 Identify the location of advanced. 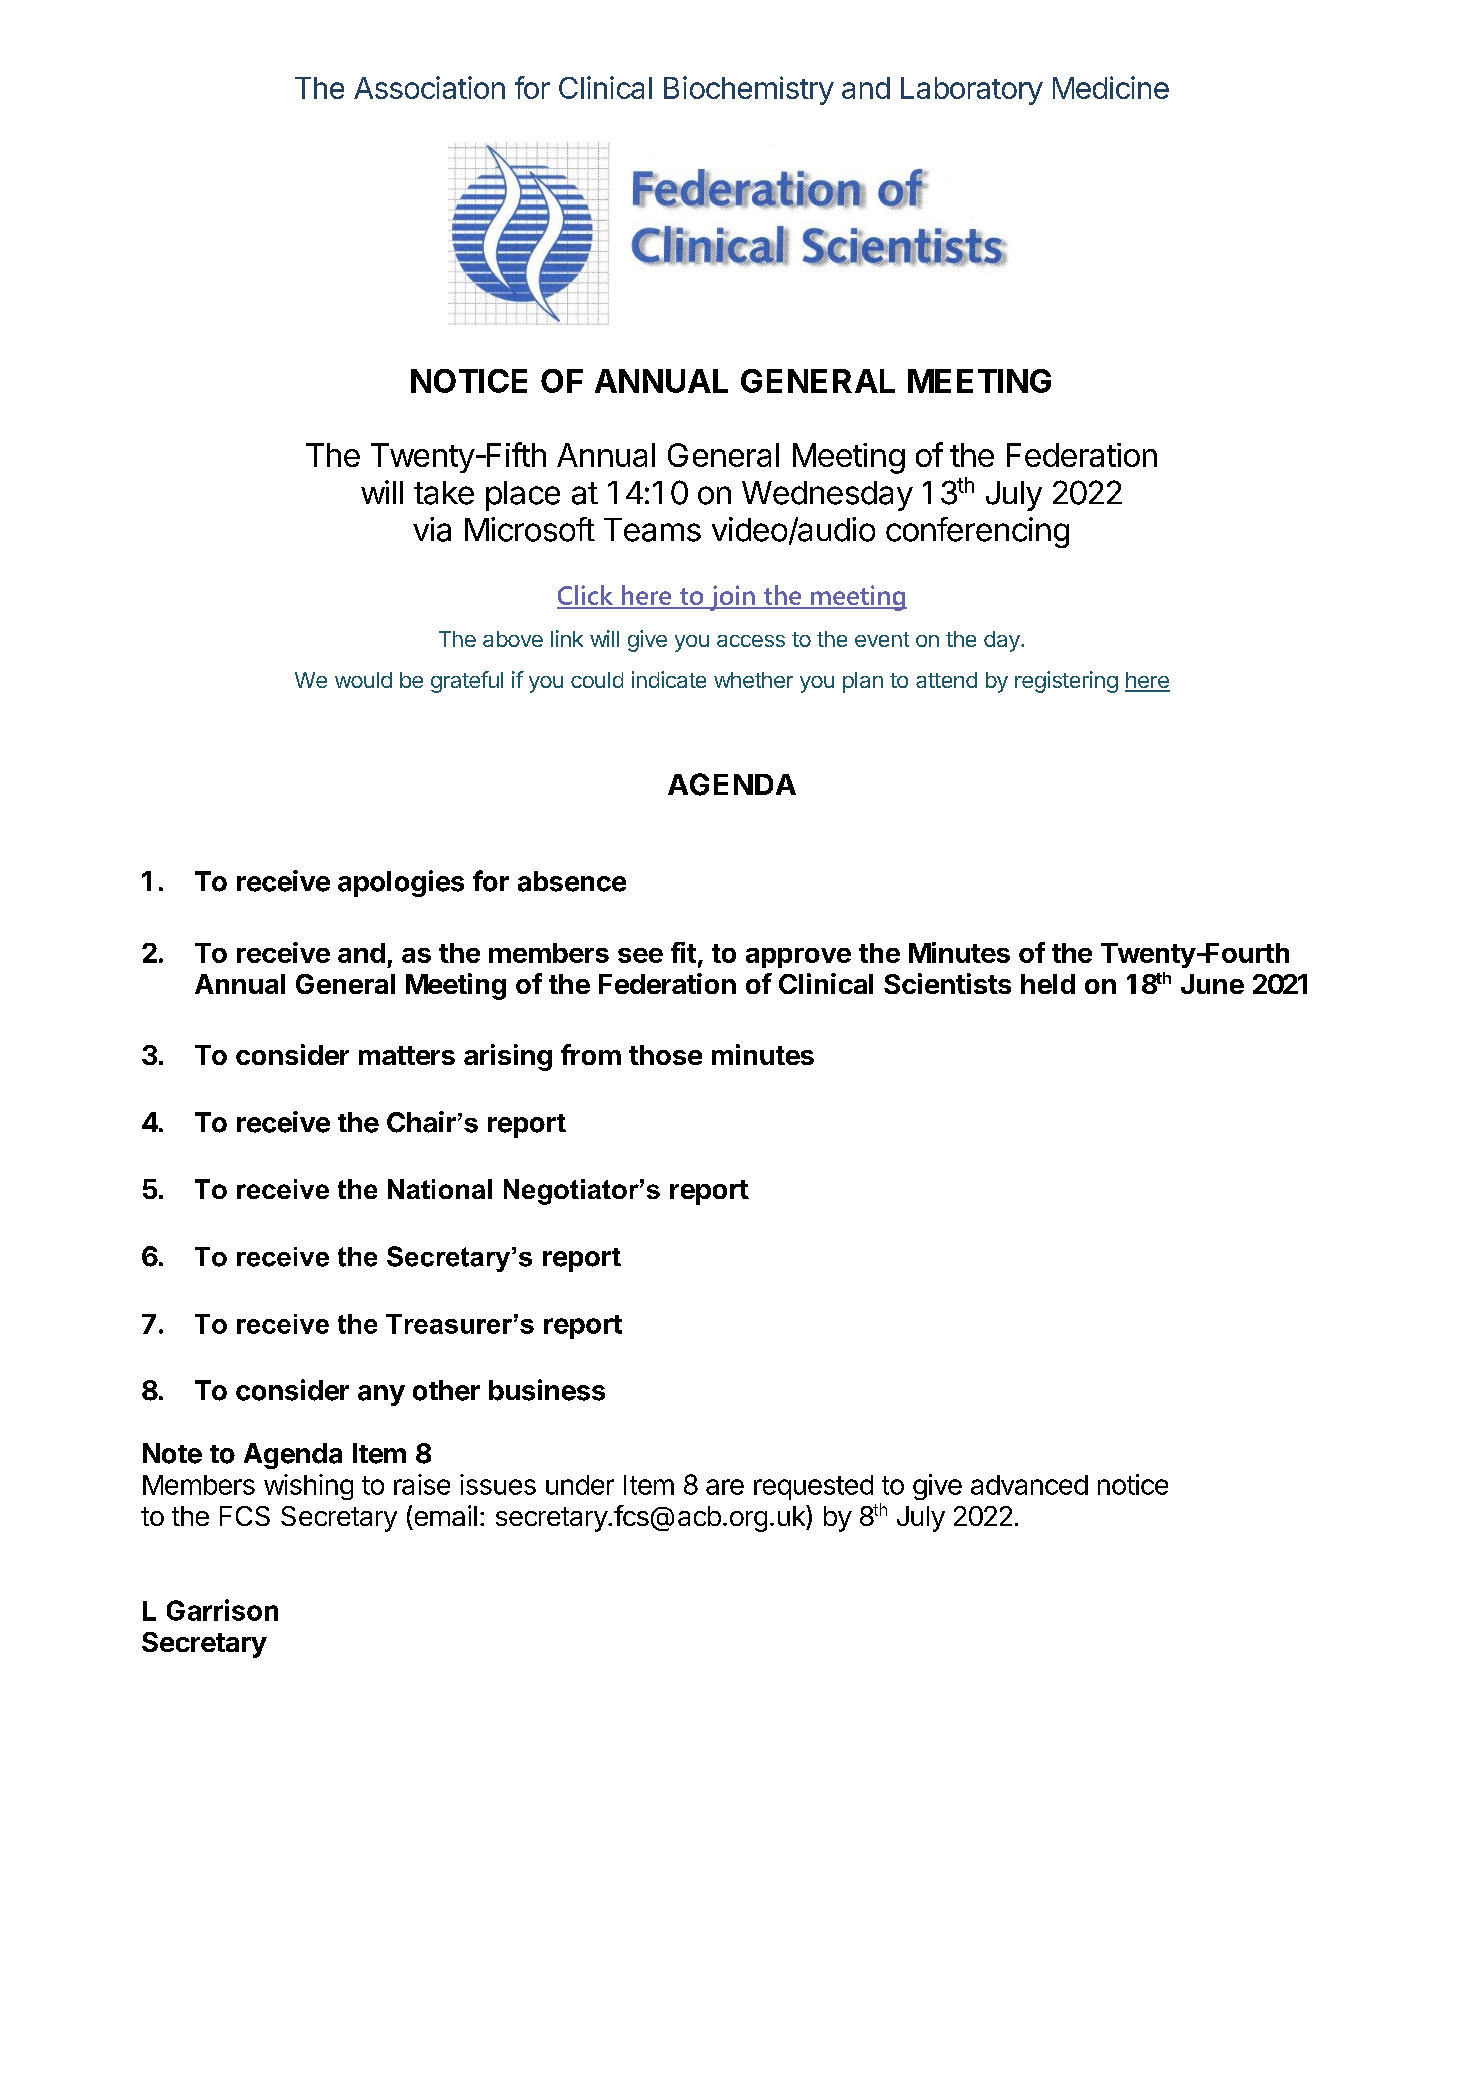
(1029, 1485).
